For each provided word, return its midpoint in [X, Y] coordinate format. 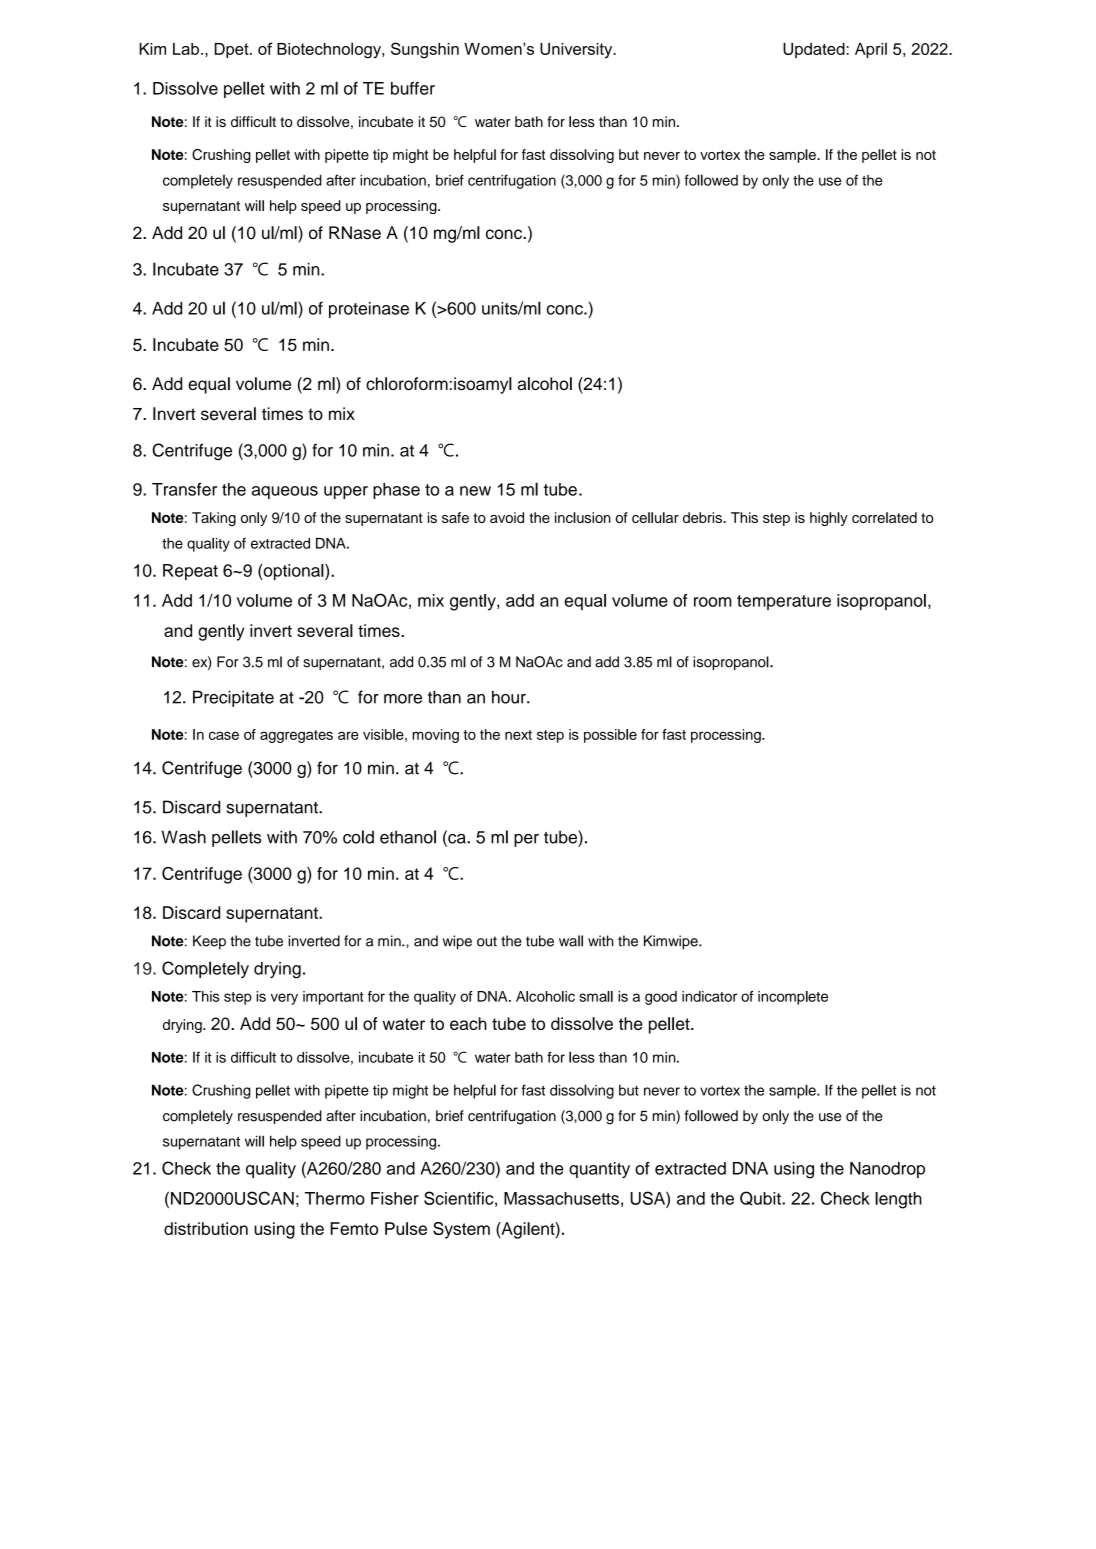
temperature [784, 602]
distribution [206, 1228]
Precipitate [233, 698]
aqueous [285, 492]
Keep [209, 942]
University [577, 50]
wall [571, 941]
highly [829, 519]
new [475, 491]
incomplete [793, 998]
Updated [815, 50]
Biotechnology [330, 50]
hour [510, 697]
